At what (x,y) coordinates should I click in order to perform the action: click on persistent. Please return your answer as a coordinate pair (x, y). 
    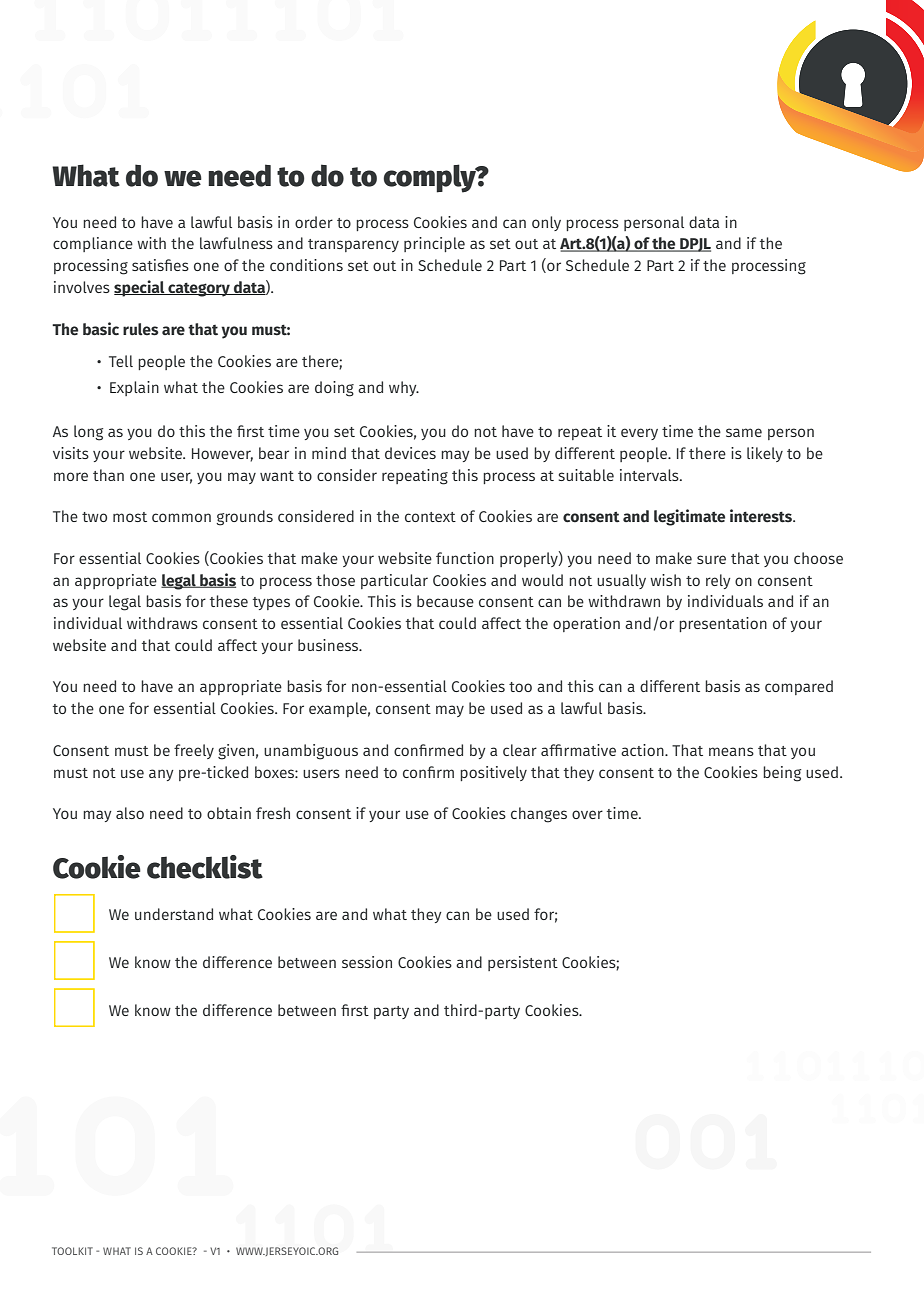
    Looking at the image, I should click on (523, 963).
